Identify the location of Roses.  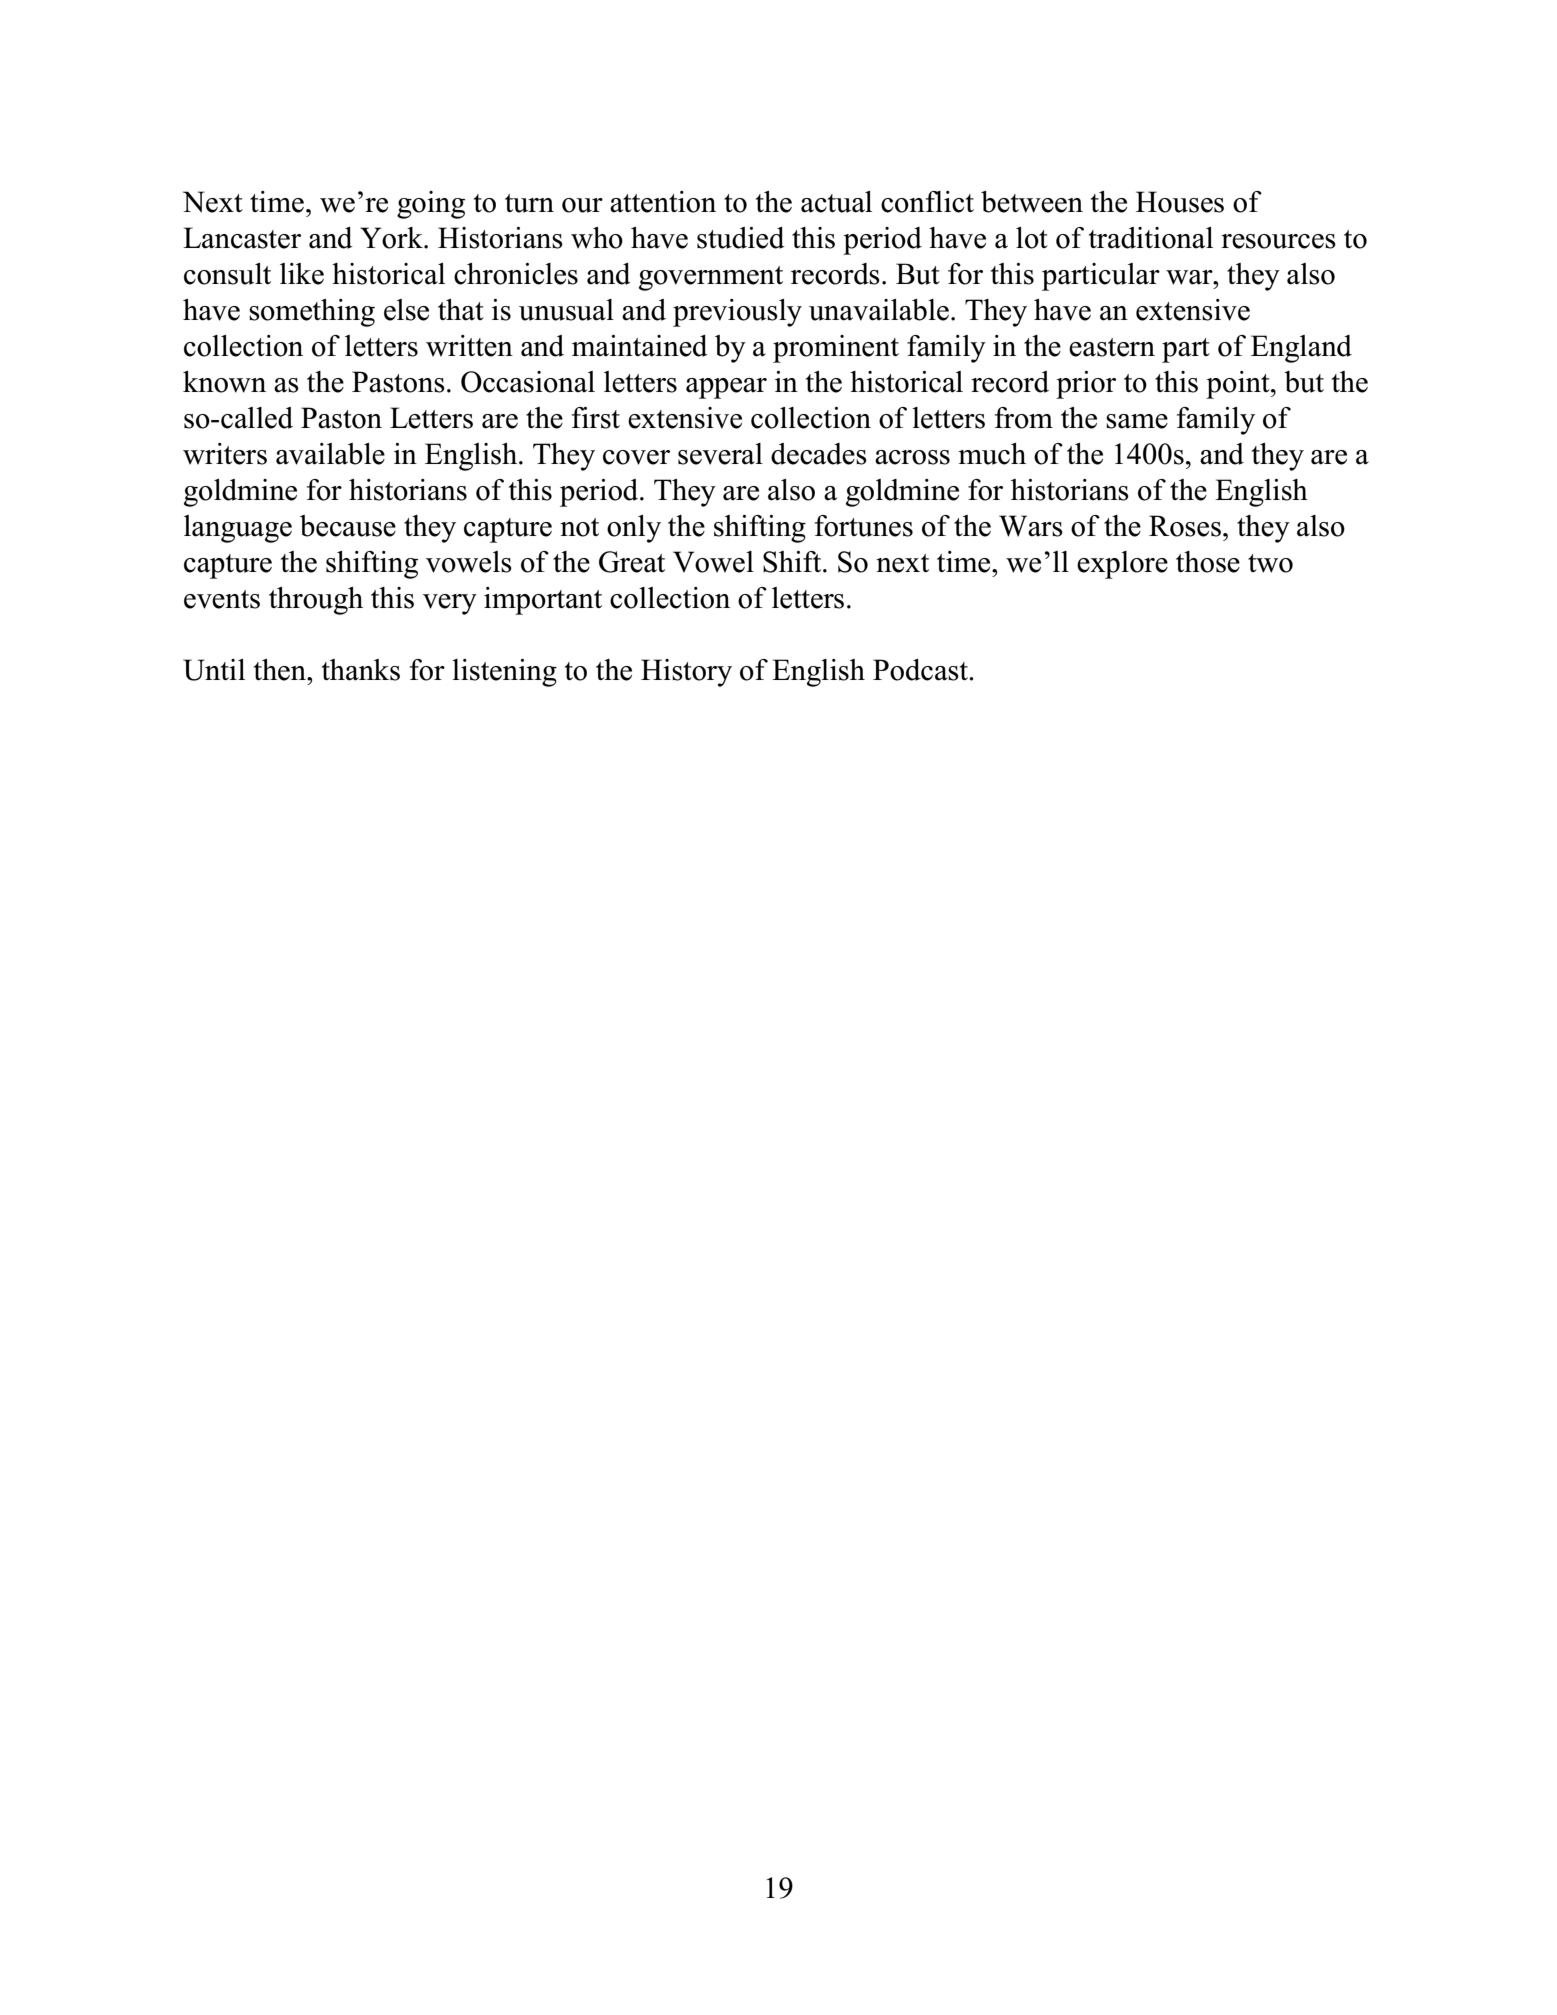
(1185, 526).
